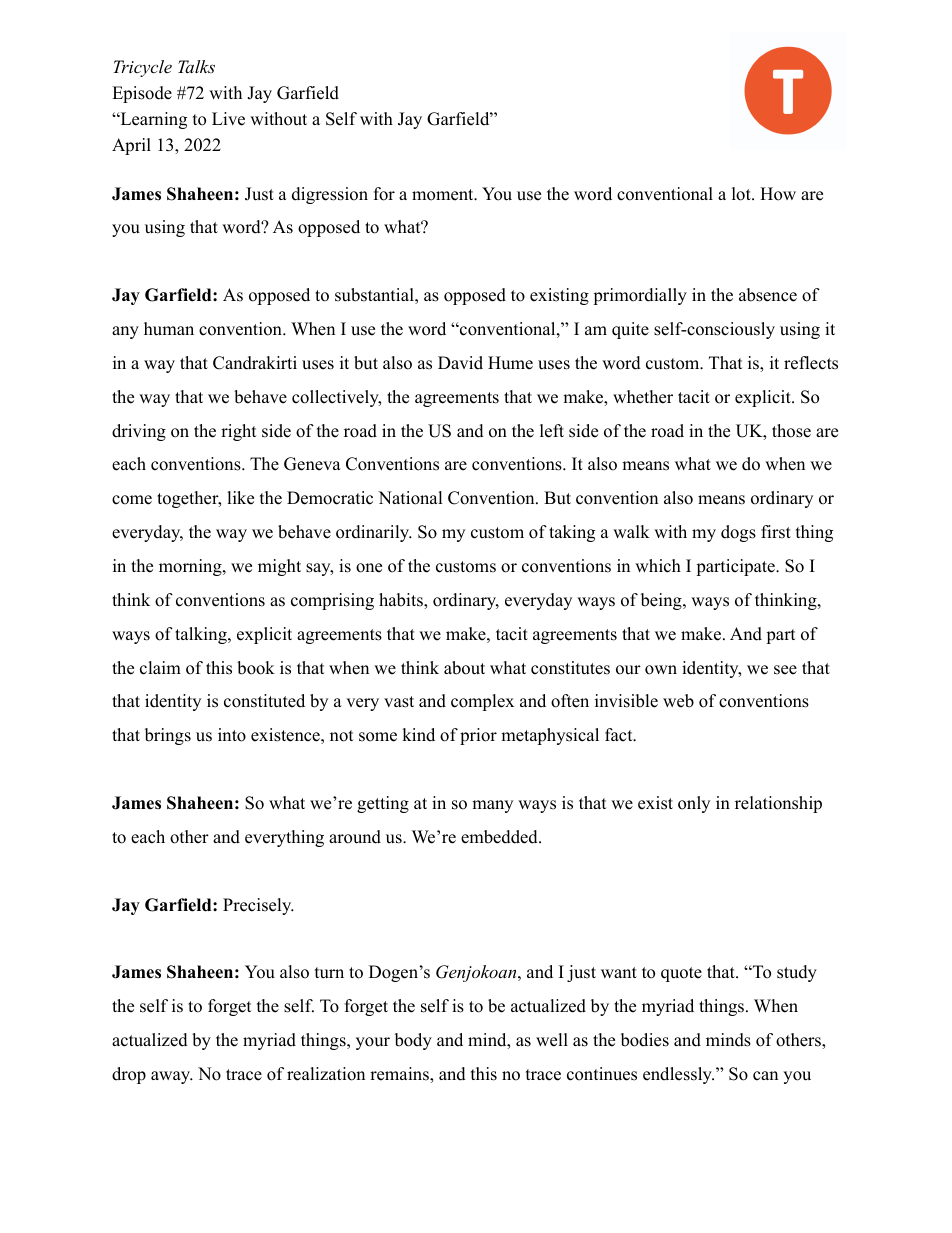  Describe the element at coordinates (228, 119) in the image. I see `Live` at that location.
